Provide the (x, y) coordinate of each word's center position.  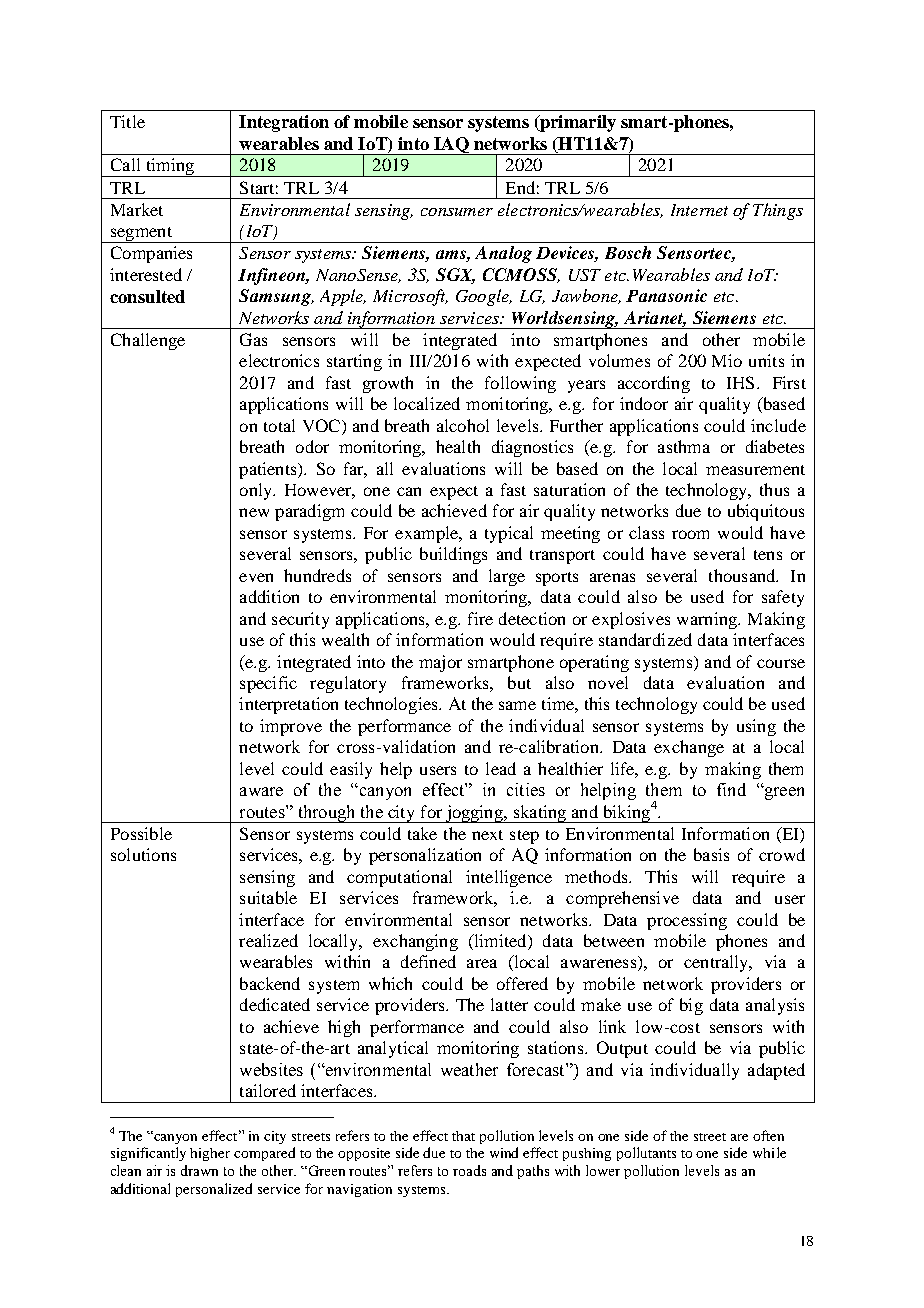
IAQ (451, 146)
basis (711, 854)
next (487, 835)
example (428, 534)
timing (169, 167)
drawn (199, 1170)
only (257, 491)
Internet (699, 210)
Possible (141, 833)
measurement (755, 470)
